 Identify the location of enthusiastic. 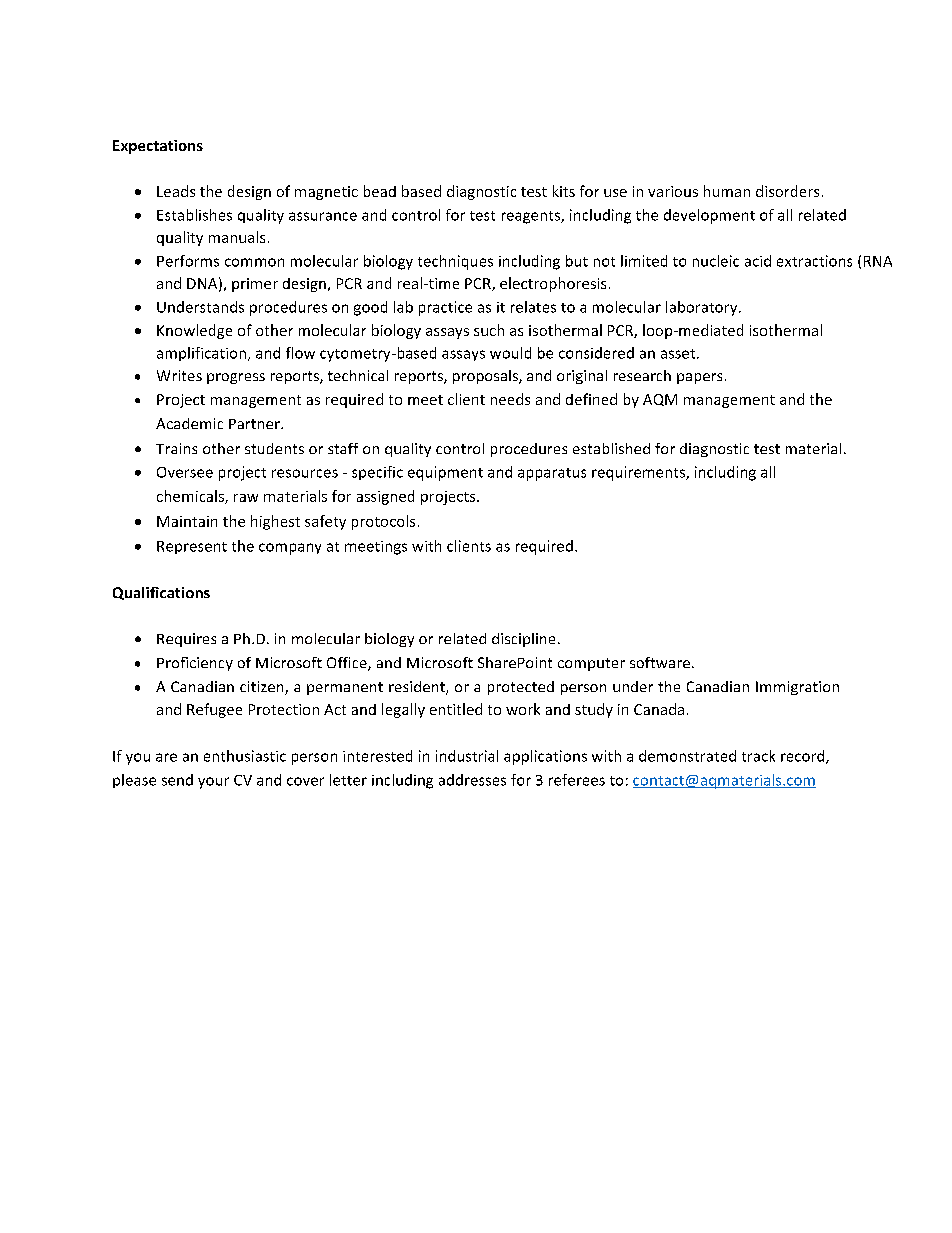
(245, 756).
